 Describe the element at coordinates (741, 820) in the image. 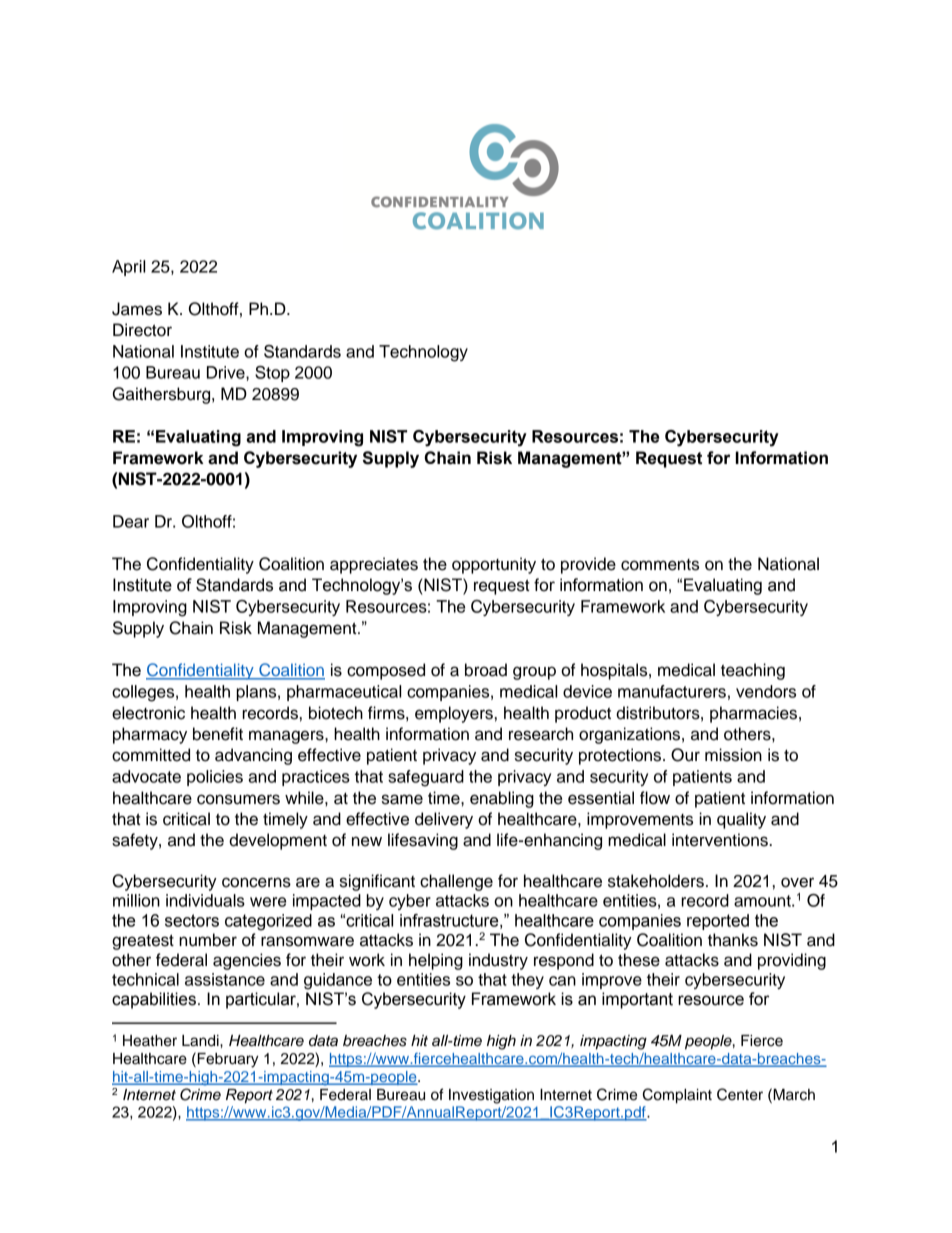

I see `quality` at that location.
